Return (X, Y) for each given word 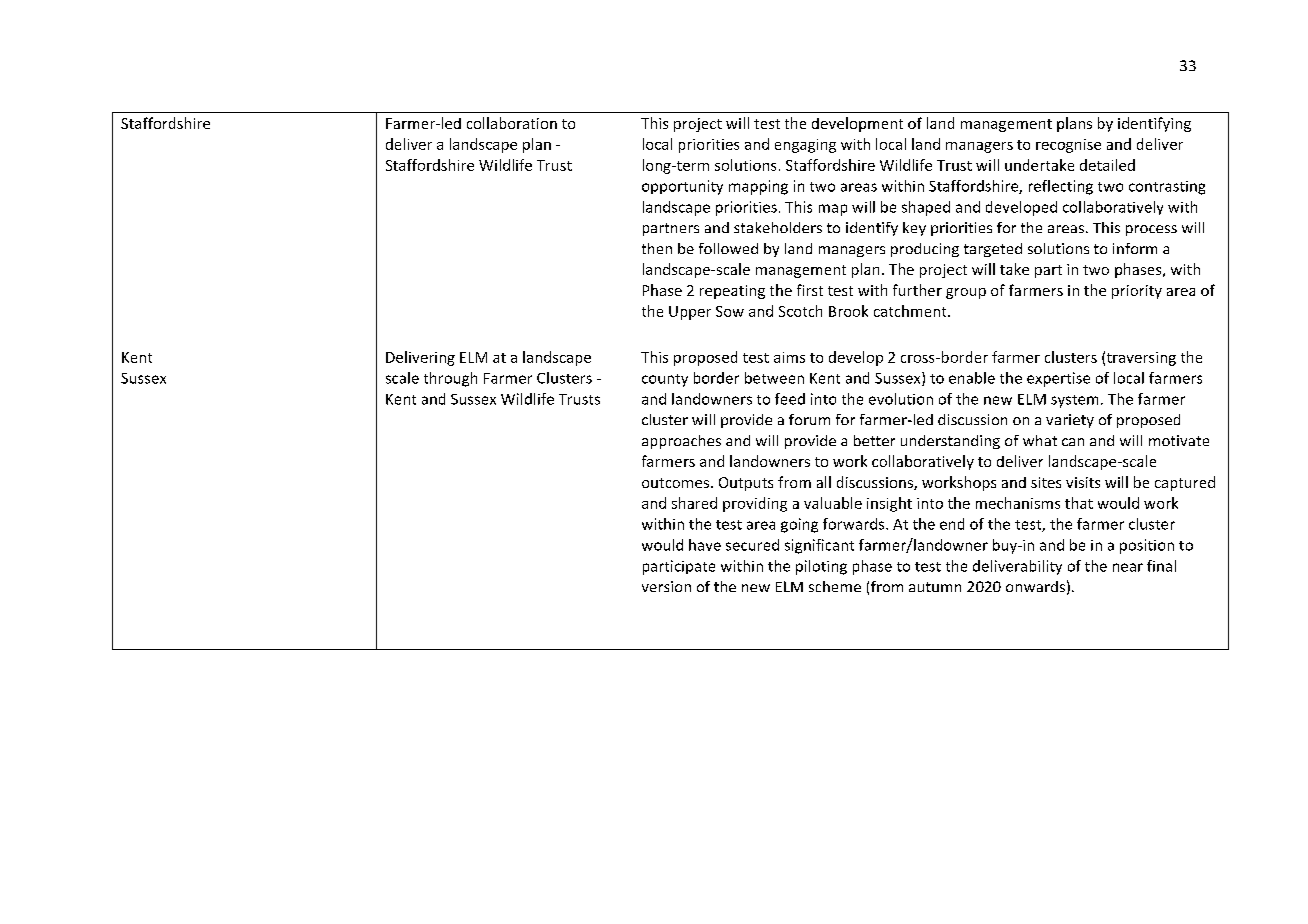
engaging (805, 146)
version (666, 586)
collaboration (512, 123)
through (450, 379)
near (1128, 567)
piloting (821, 567)
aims (789, 357)
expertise (1058, 379)
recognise (1068, 146)
